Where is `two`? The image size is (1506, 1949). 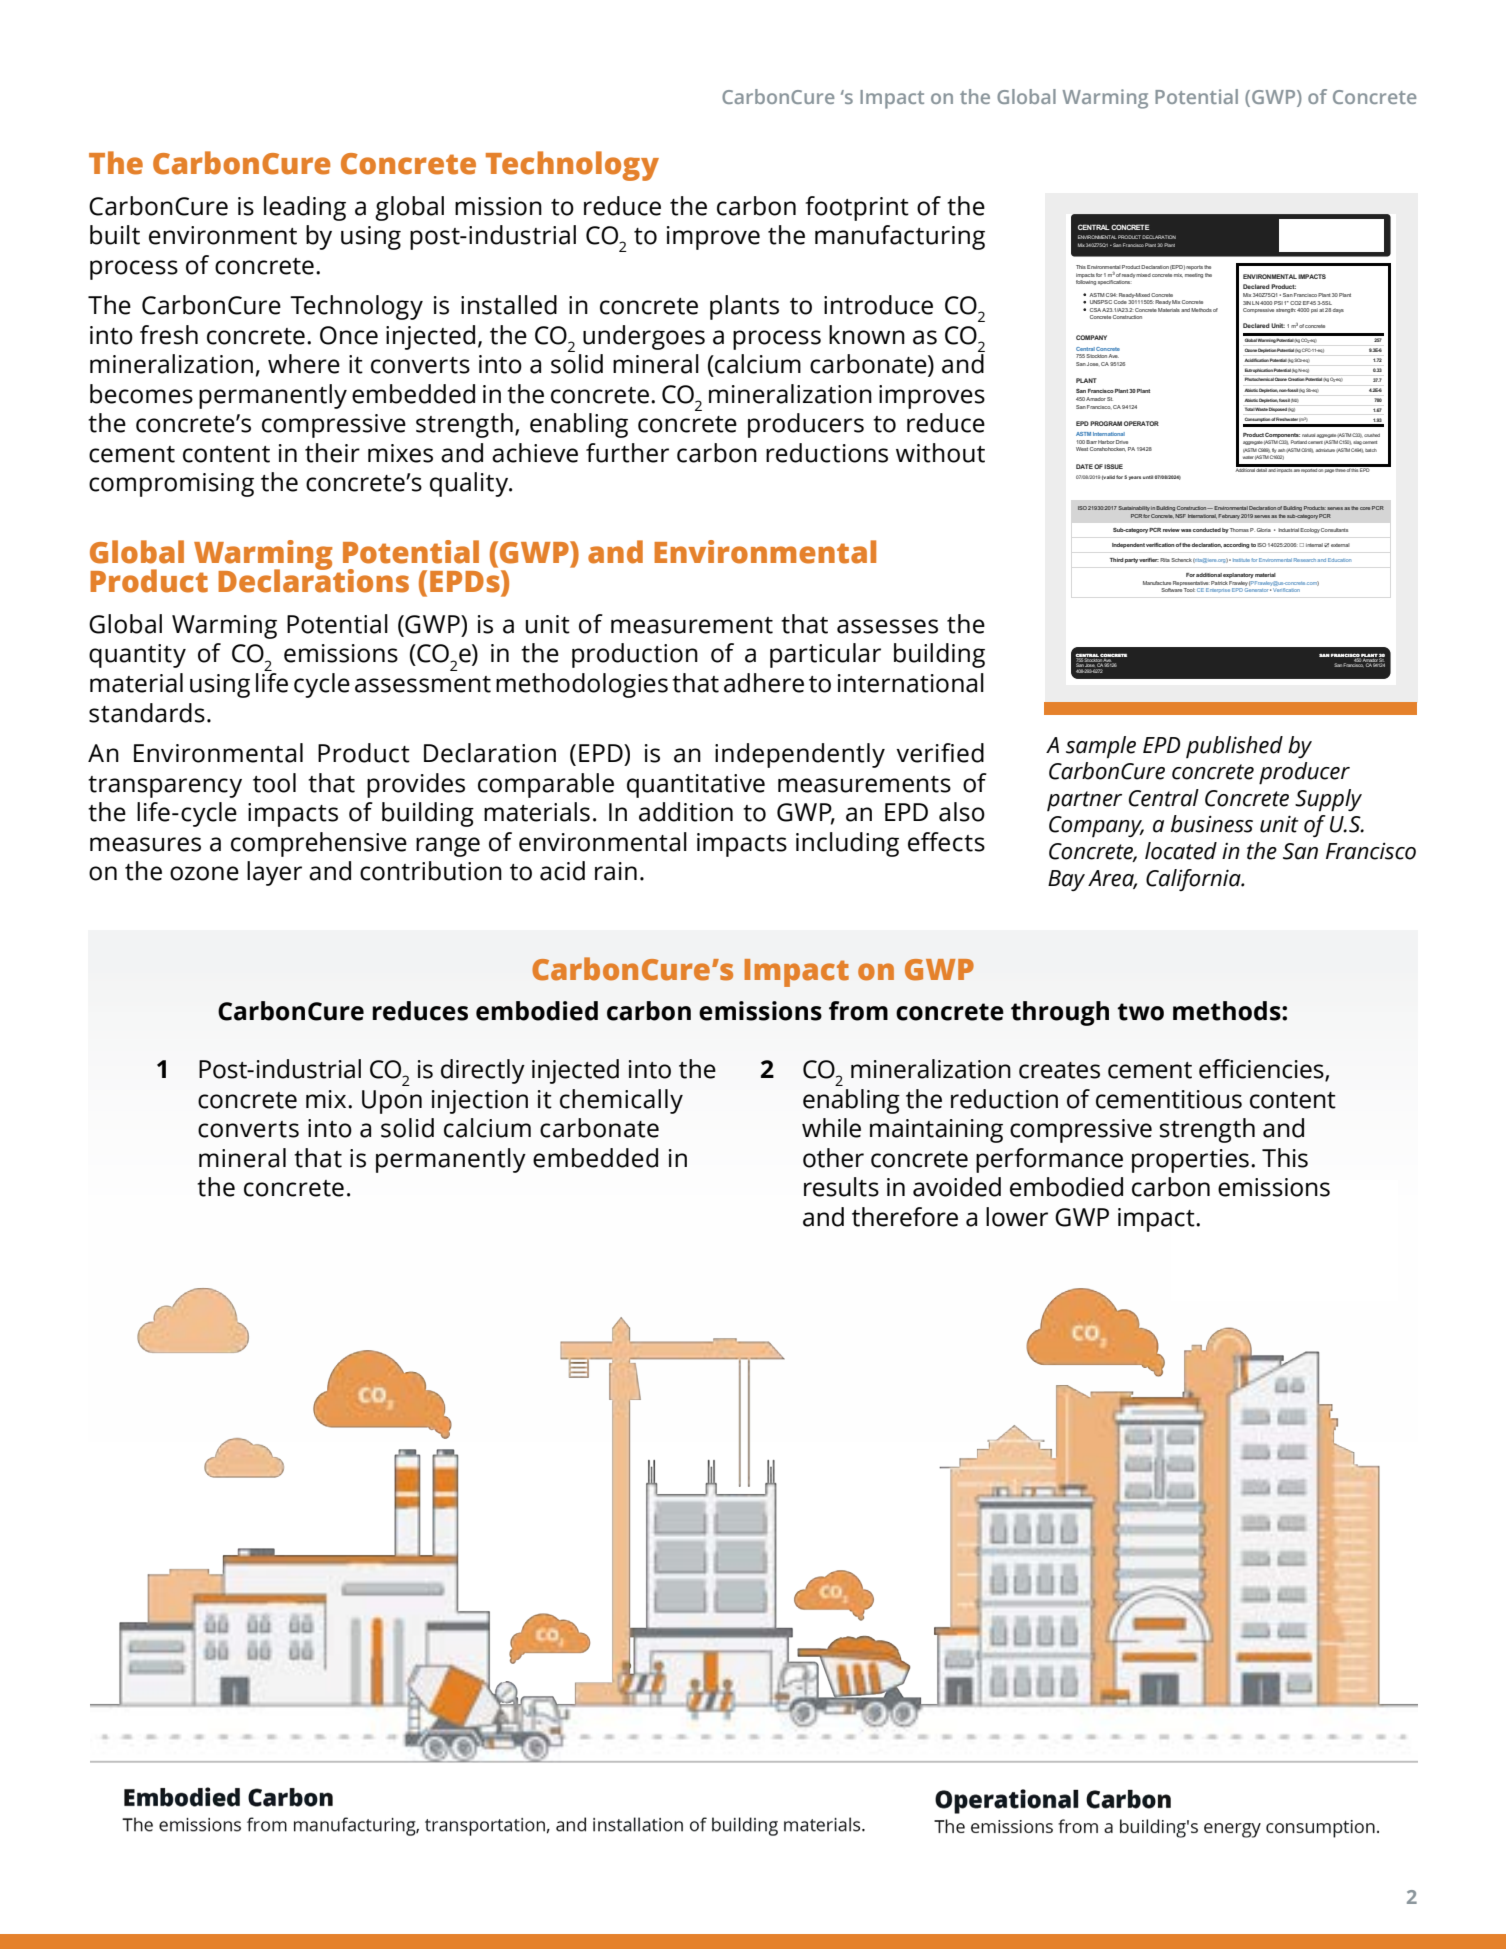
two is located at coordinates (1140, 1012).
